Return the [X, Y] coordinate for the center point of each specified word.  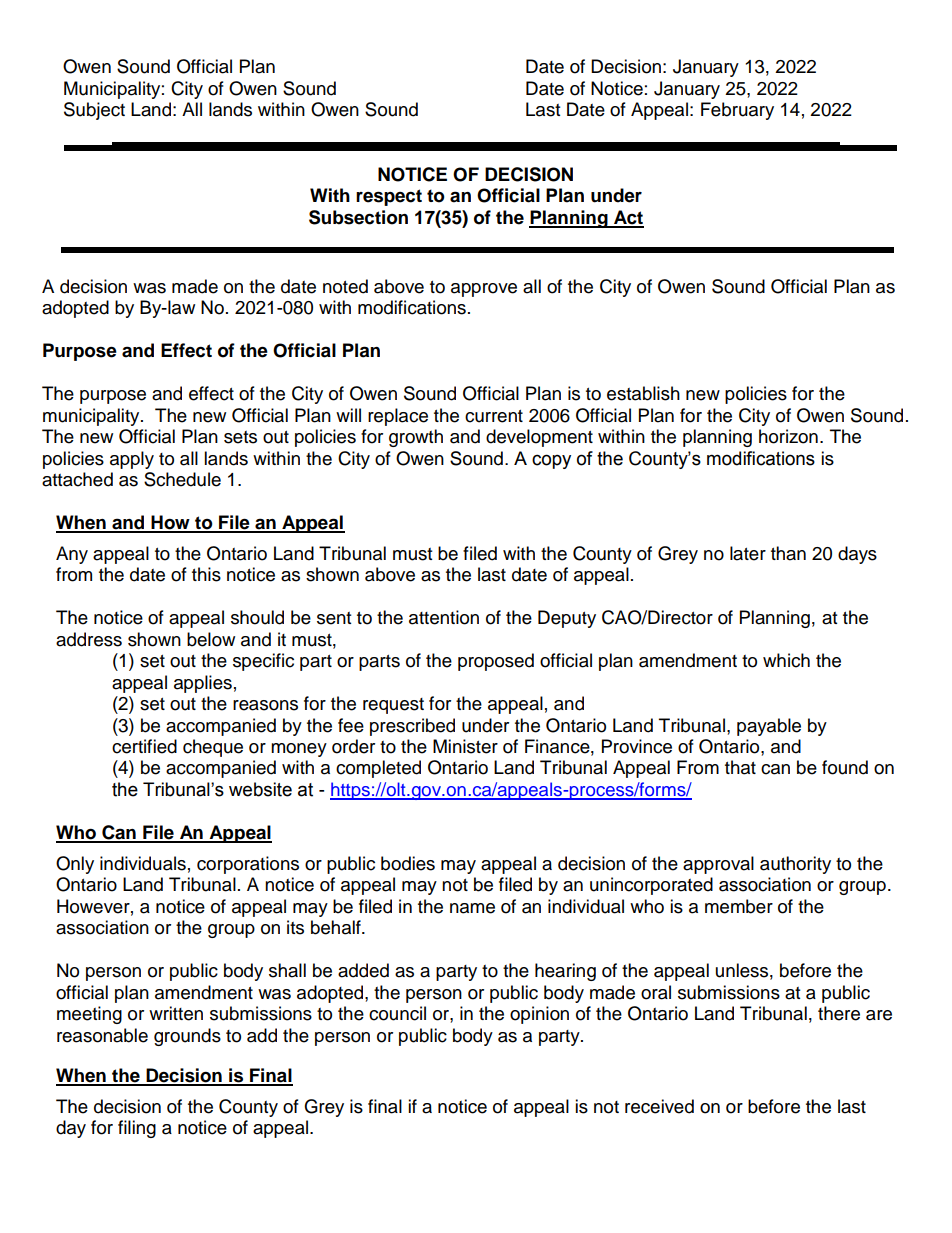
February [737, 111]
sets [240, 437]
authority [795, 865]
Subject [94, 111]
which [786, 660]
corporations [248, 865]
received [659, 1106]
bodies [408, 863]
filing [137, 1129]
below [211, 639]
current [494, 416]
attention [444, 617]
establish [643, 393]
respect [389, 197]
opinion [539, 1015]
